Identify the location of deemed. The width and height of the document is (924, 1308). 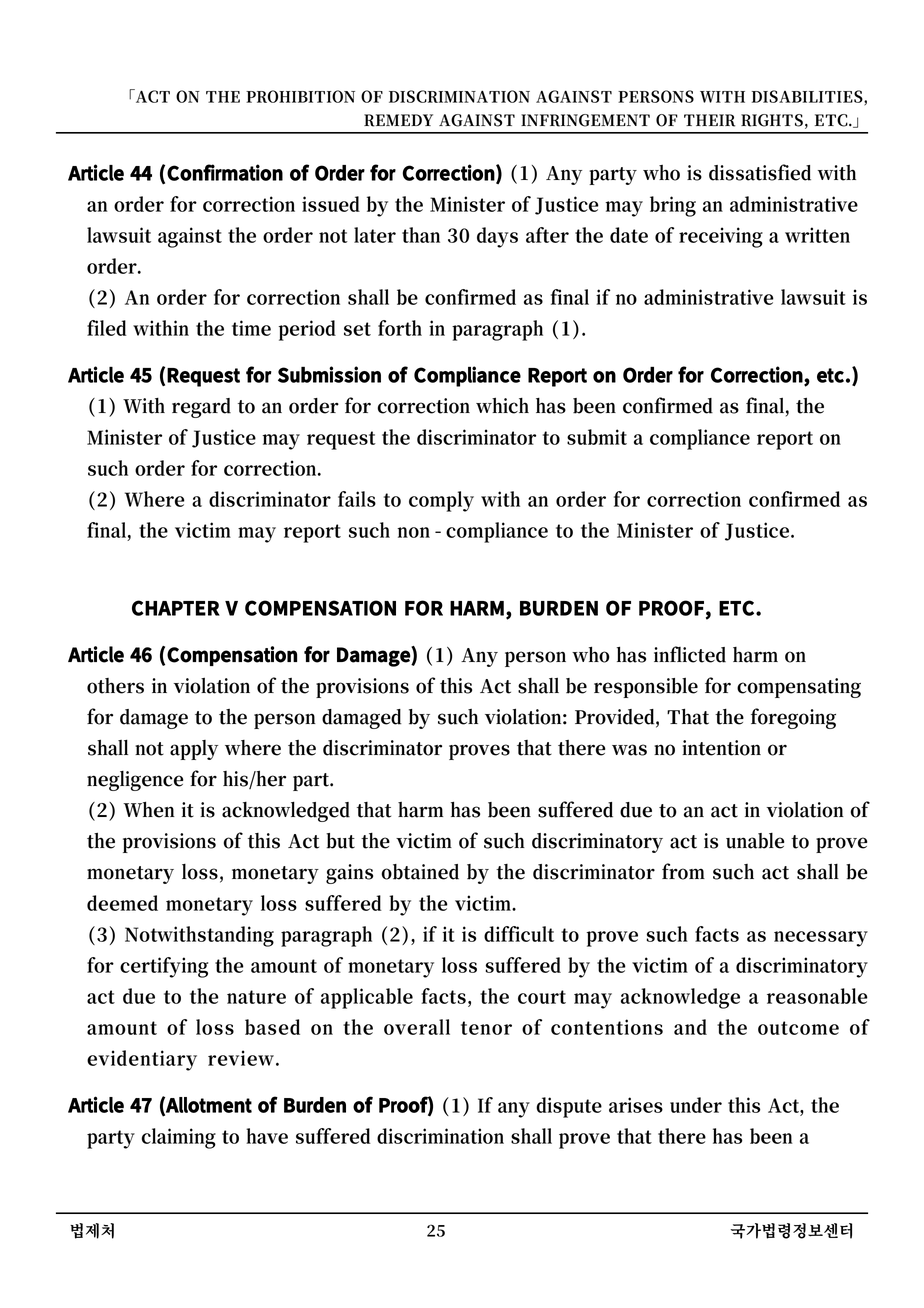
(122, 903).
